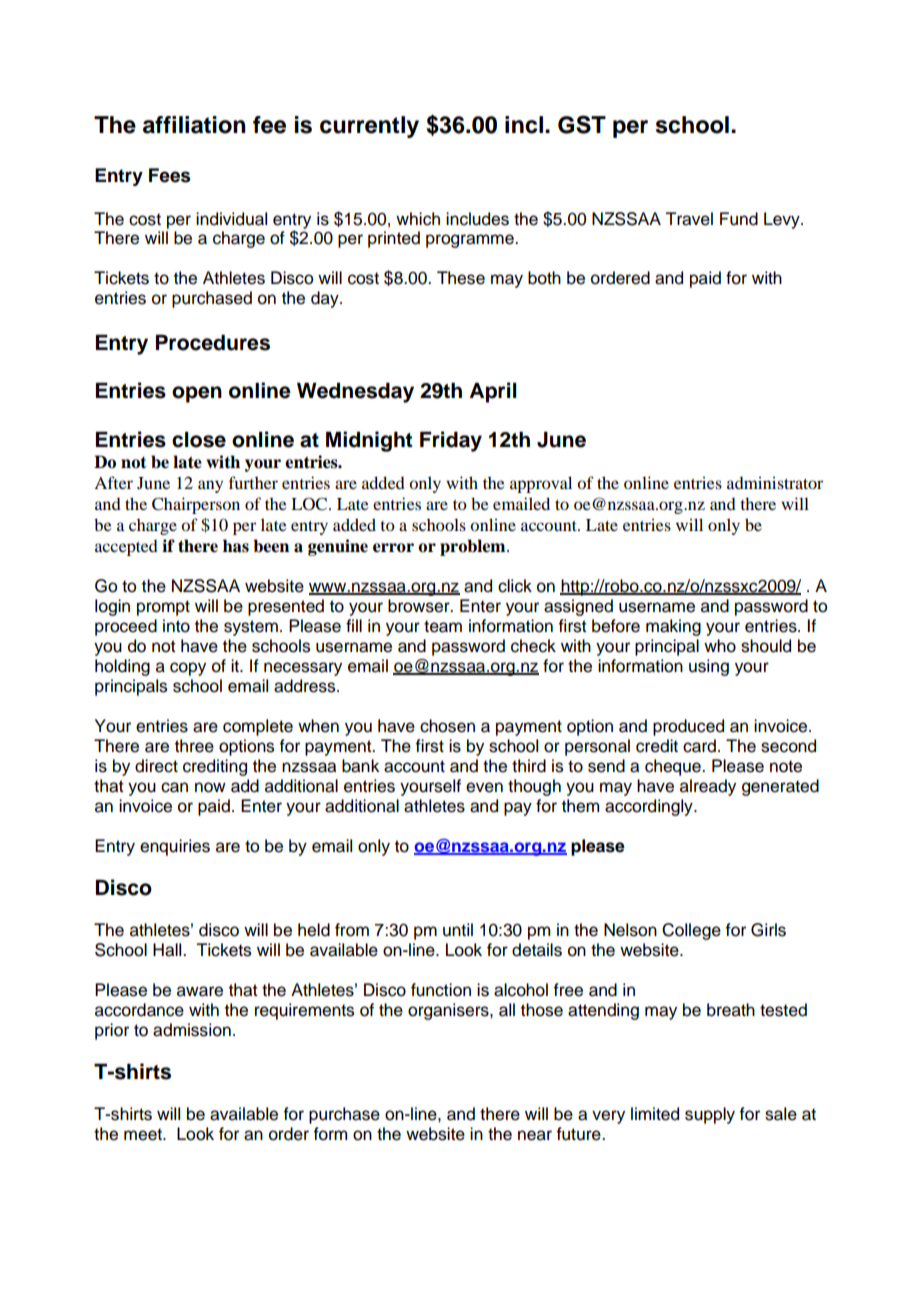 Image resolution: width=924 pixels, height=1308 pixels. I want to click on into, so click(176, 626).
